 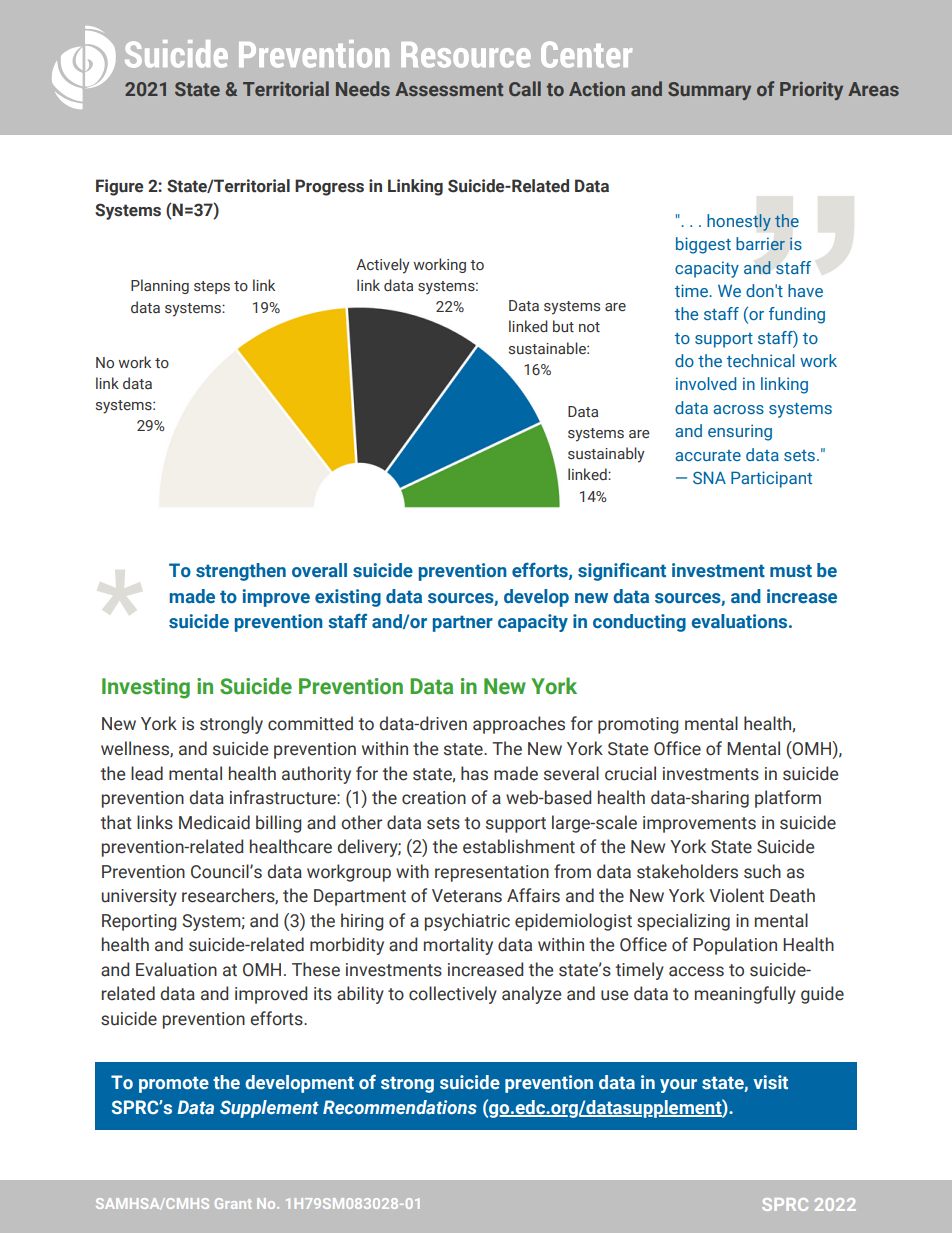 I want to click on platform, so click(x=788, y=799).
